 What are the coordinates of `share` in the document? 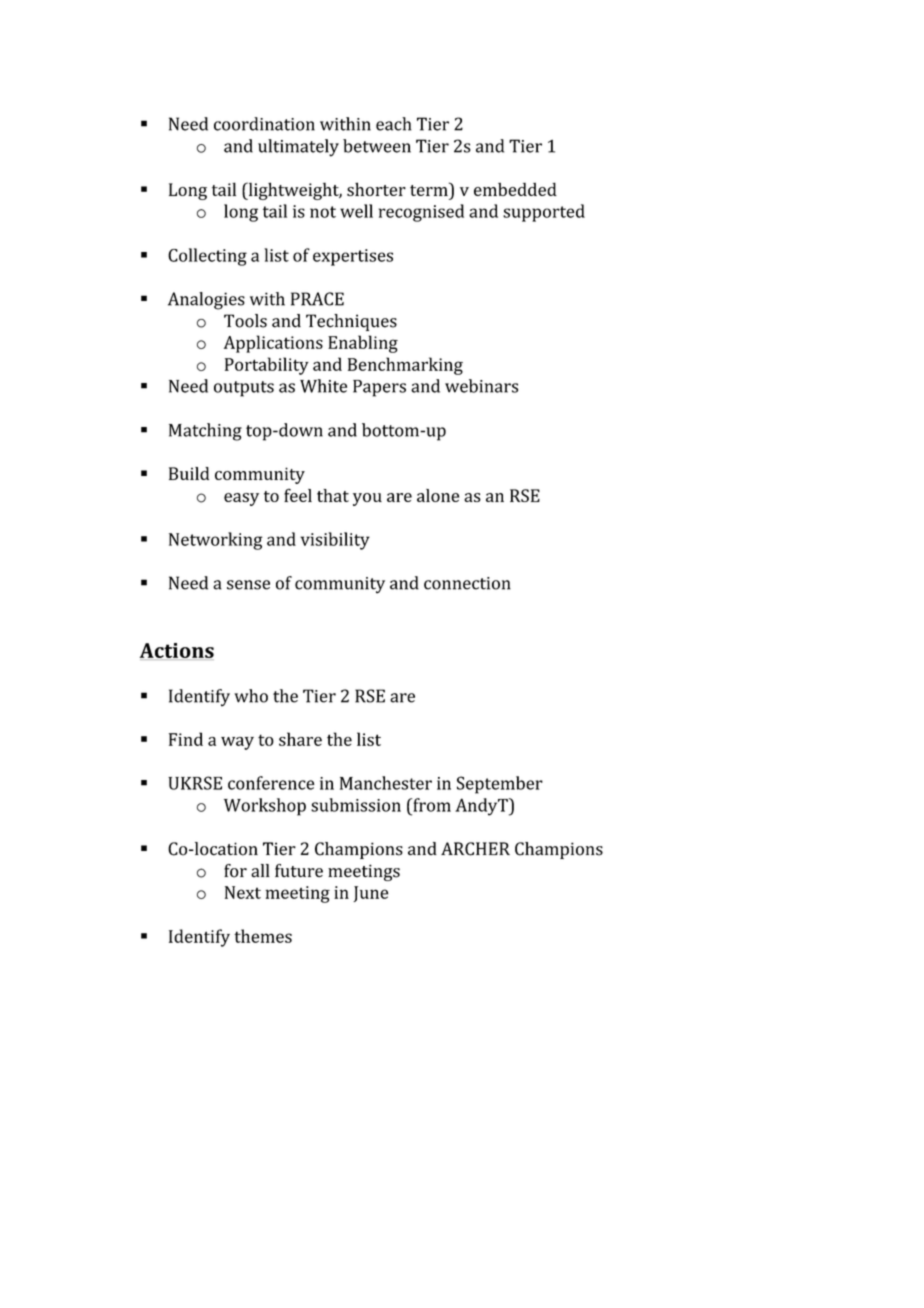 It's located at (300, 739).
